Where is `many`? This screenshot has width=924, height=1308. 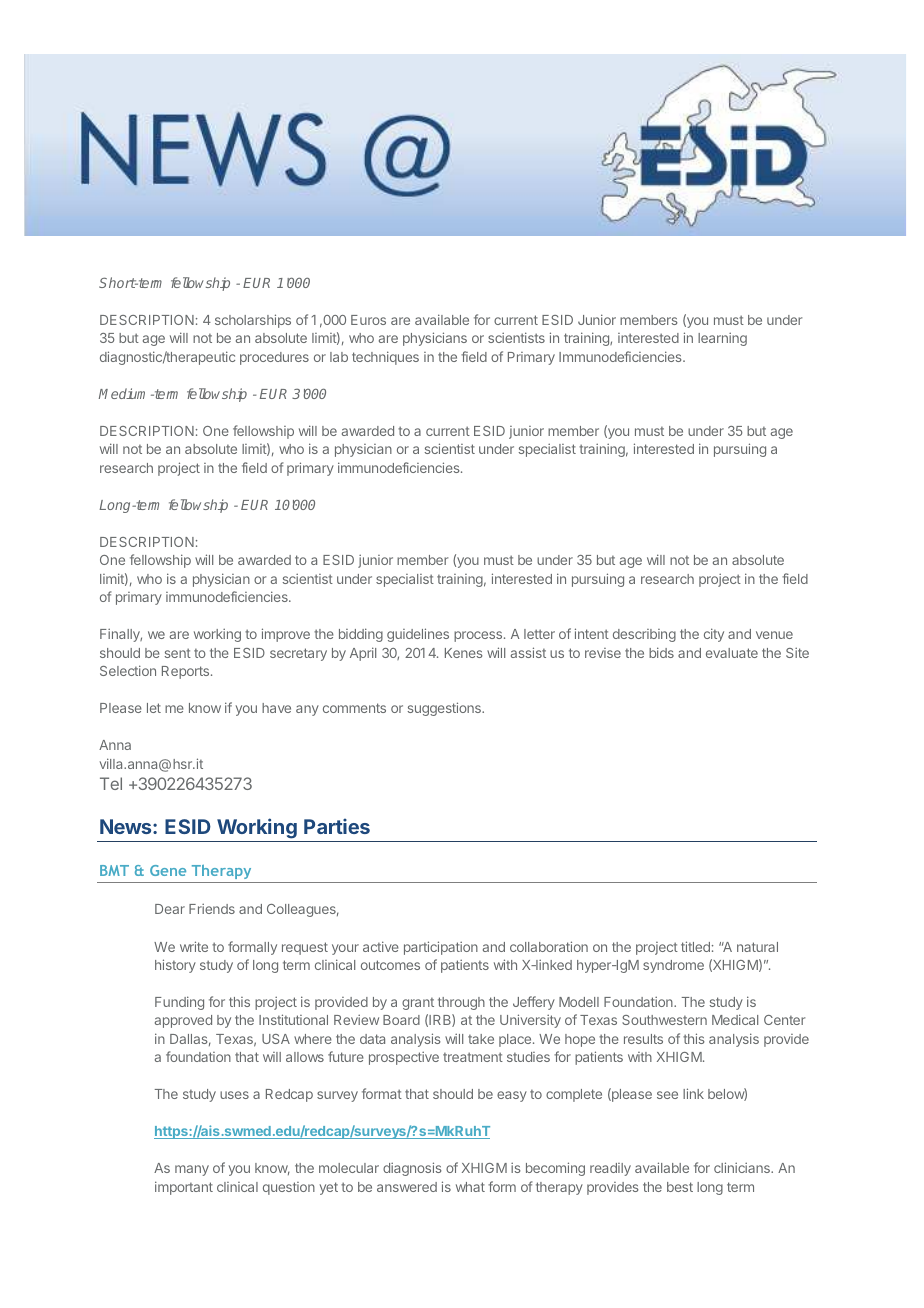
many is located at coordinates (192, 1170).
